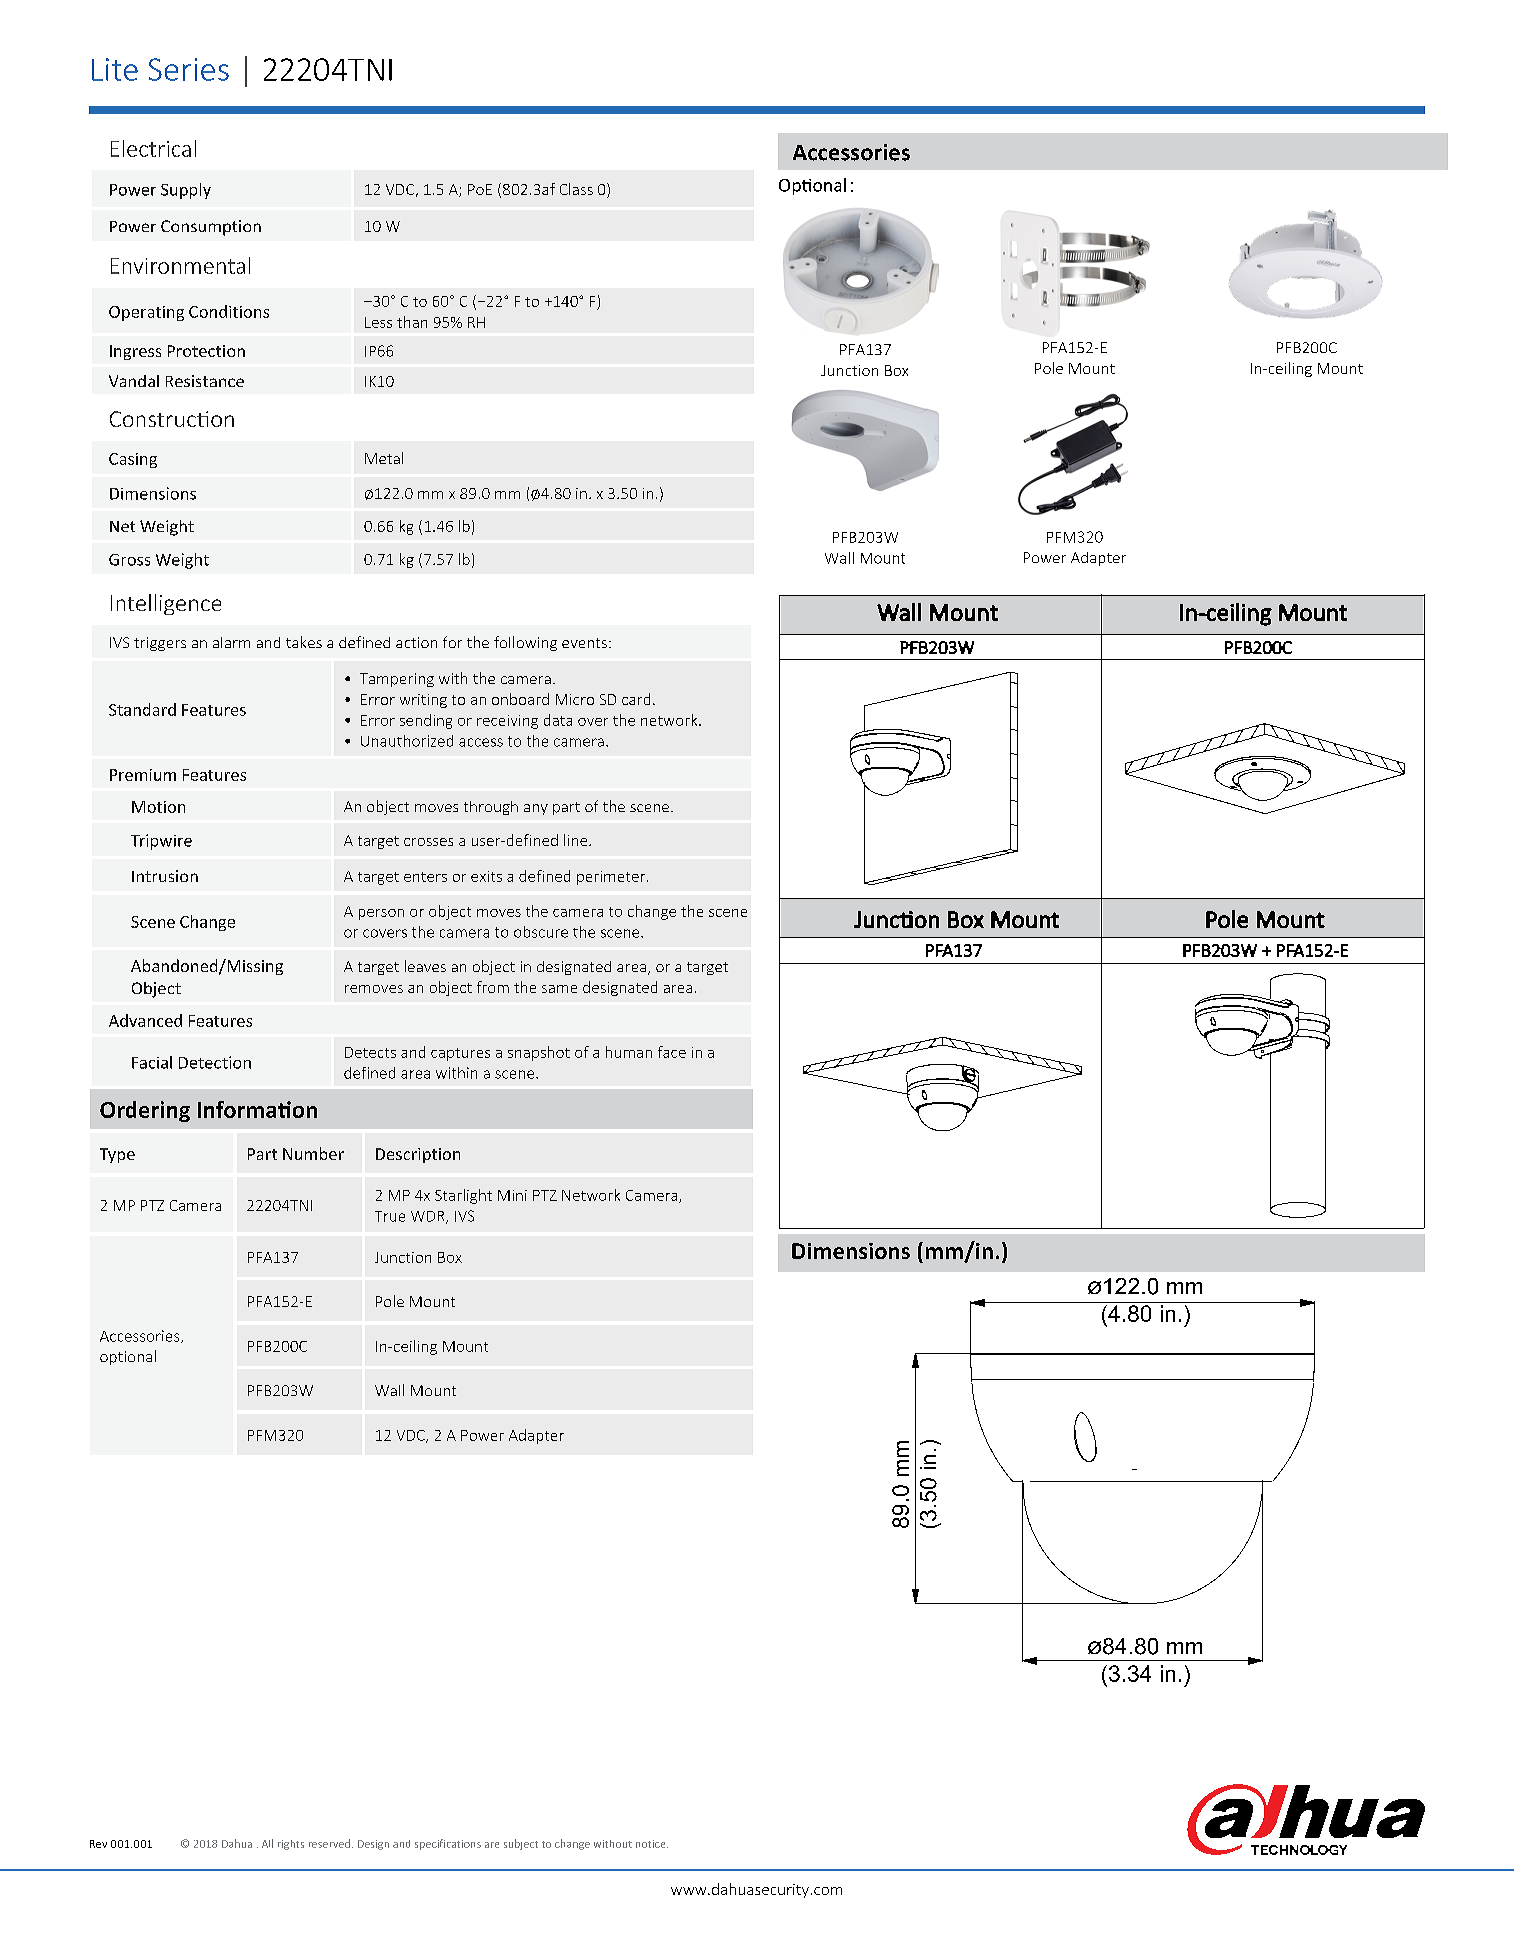 This image has width=1514, height=1959. What do you see at coordinates (584, 643) in the image?
I see `events` at bounding box center [584, 643].
